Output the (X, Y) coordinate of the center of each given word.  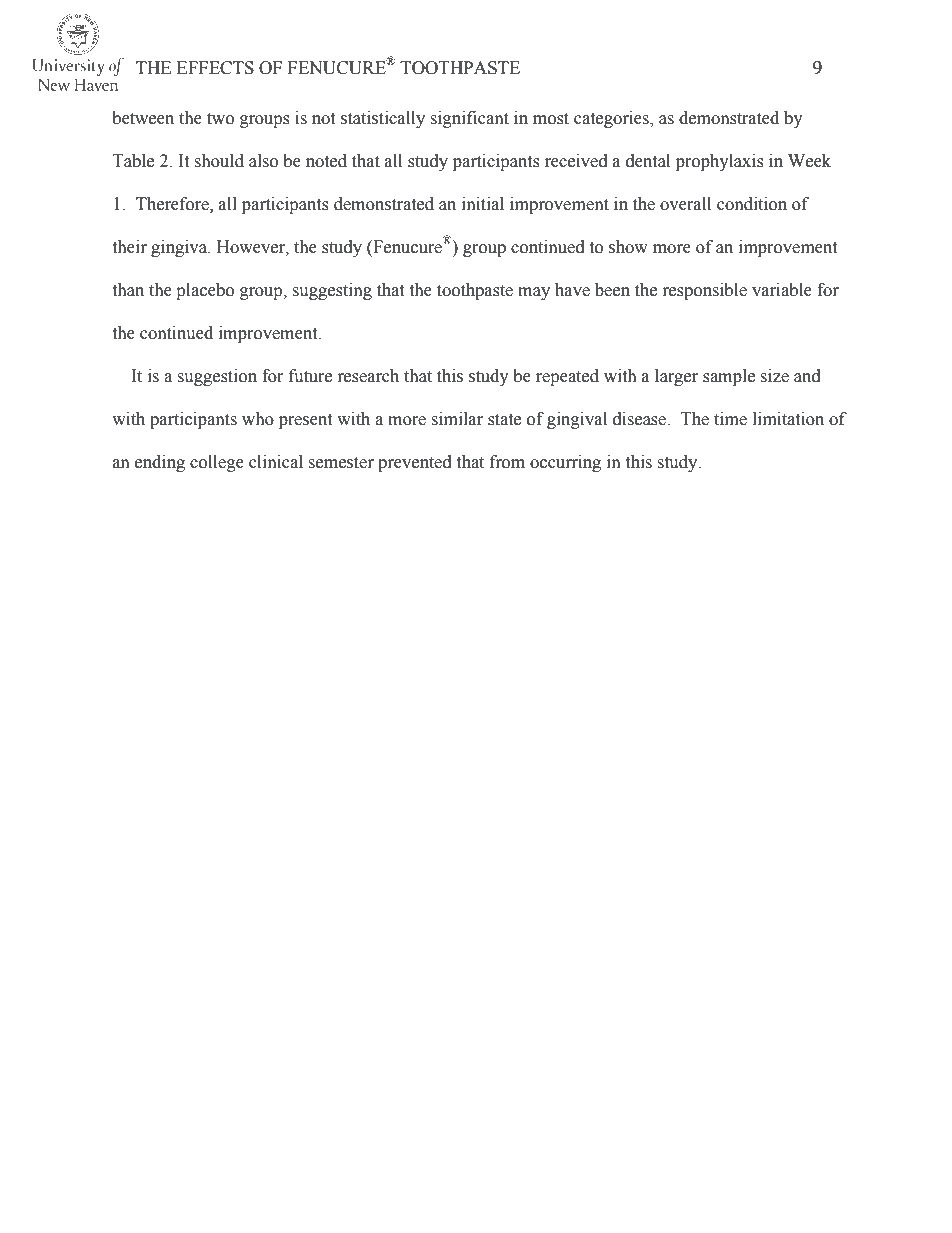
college (217, 463)
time (730, 419)
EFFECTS (215, 68)
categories (612, 119)
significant (470, 119)
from (507, 462)
